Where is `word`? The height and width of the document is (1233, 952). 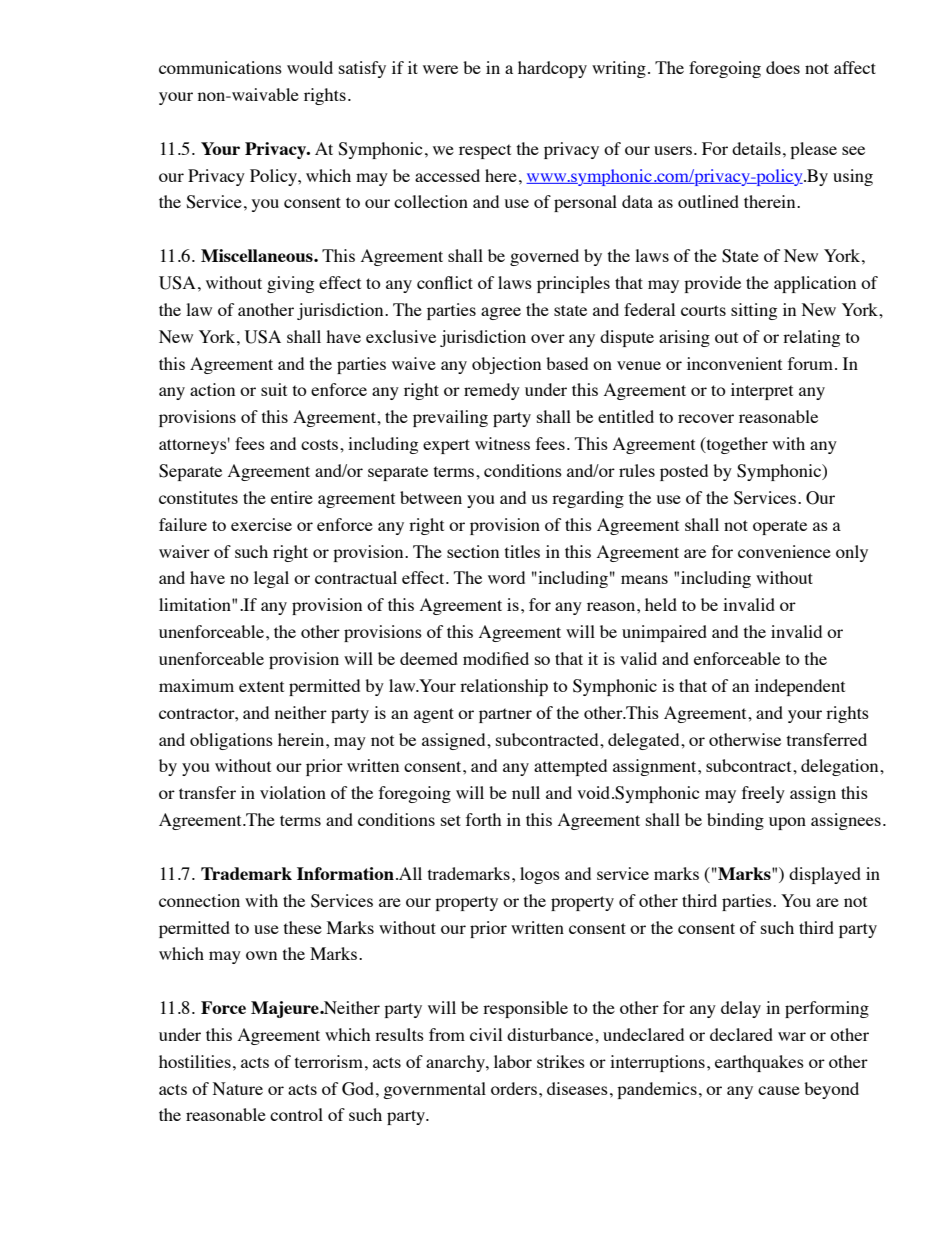
word is located at coordinates (506, 577).
